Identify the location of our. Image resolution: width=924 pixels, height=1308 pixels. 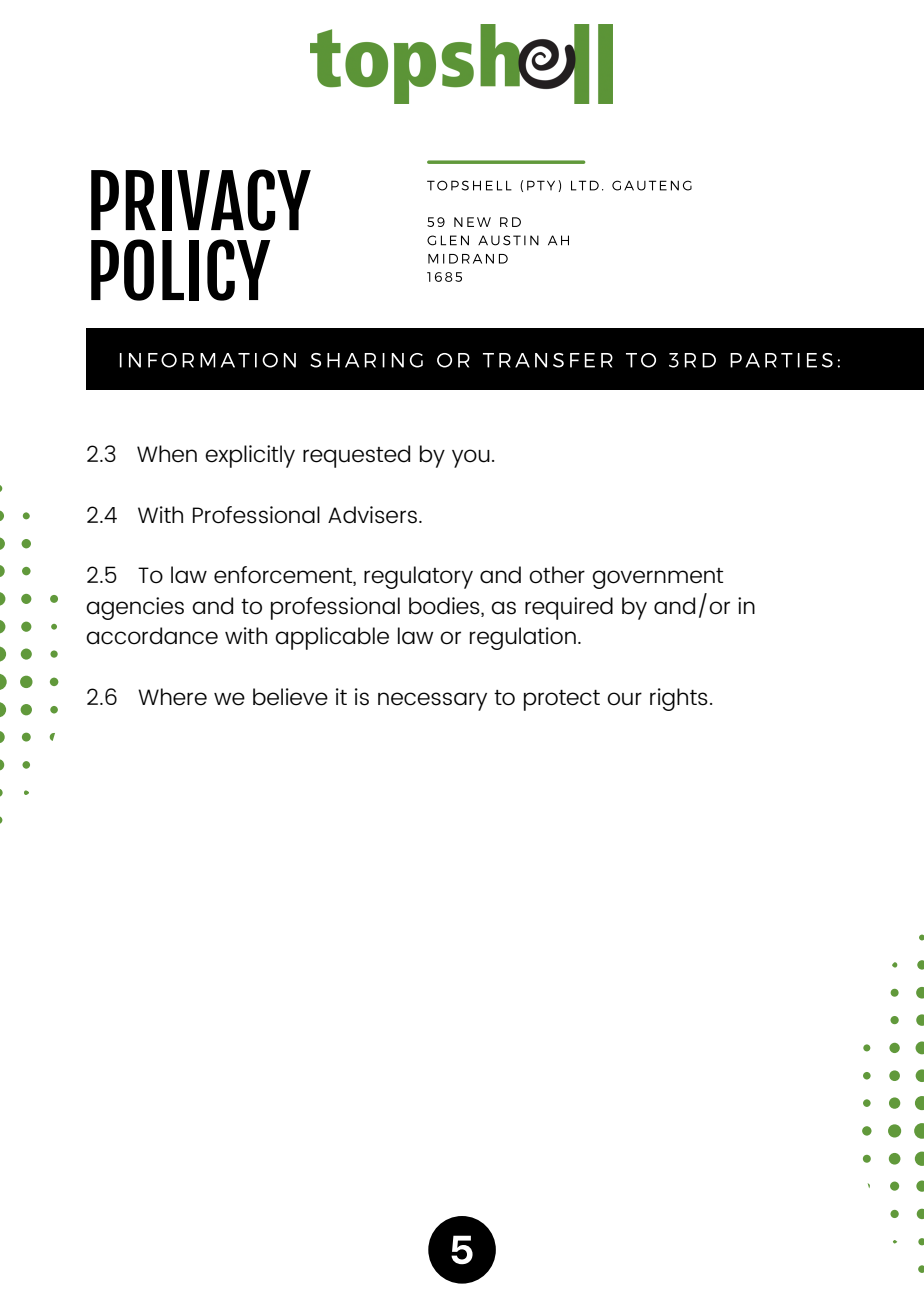
(624, 699).
